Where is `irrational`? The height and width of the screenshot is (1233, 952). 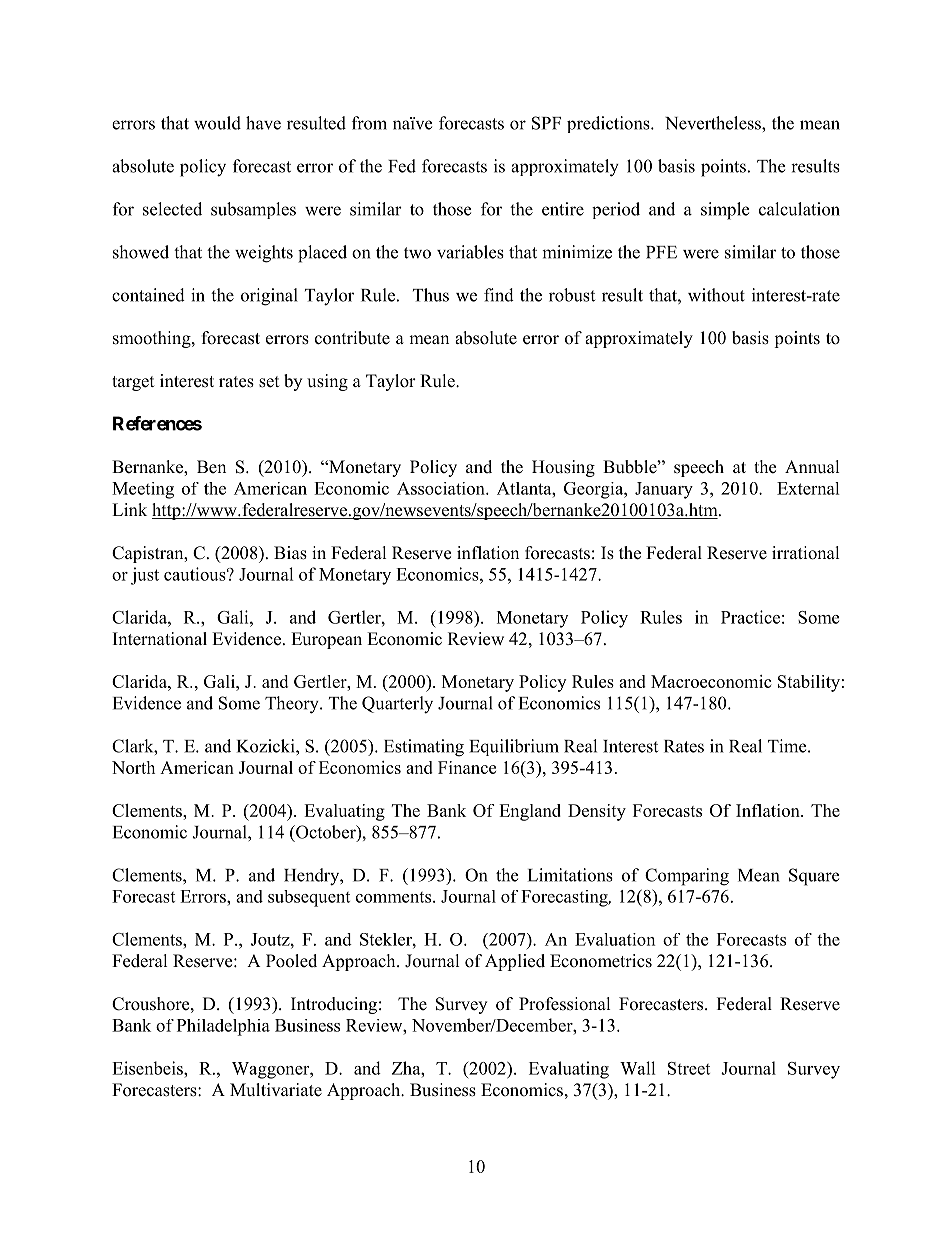 irrational is located at coordinates (806, 553).
